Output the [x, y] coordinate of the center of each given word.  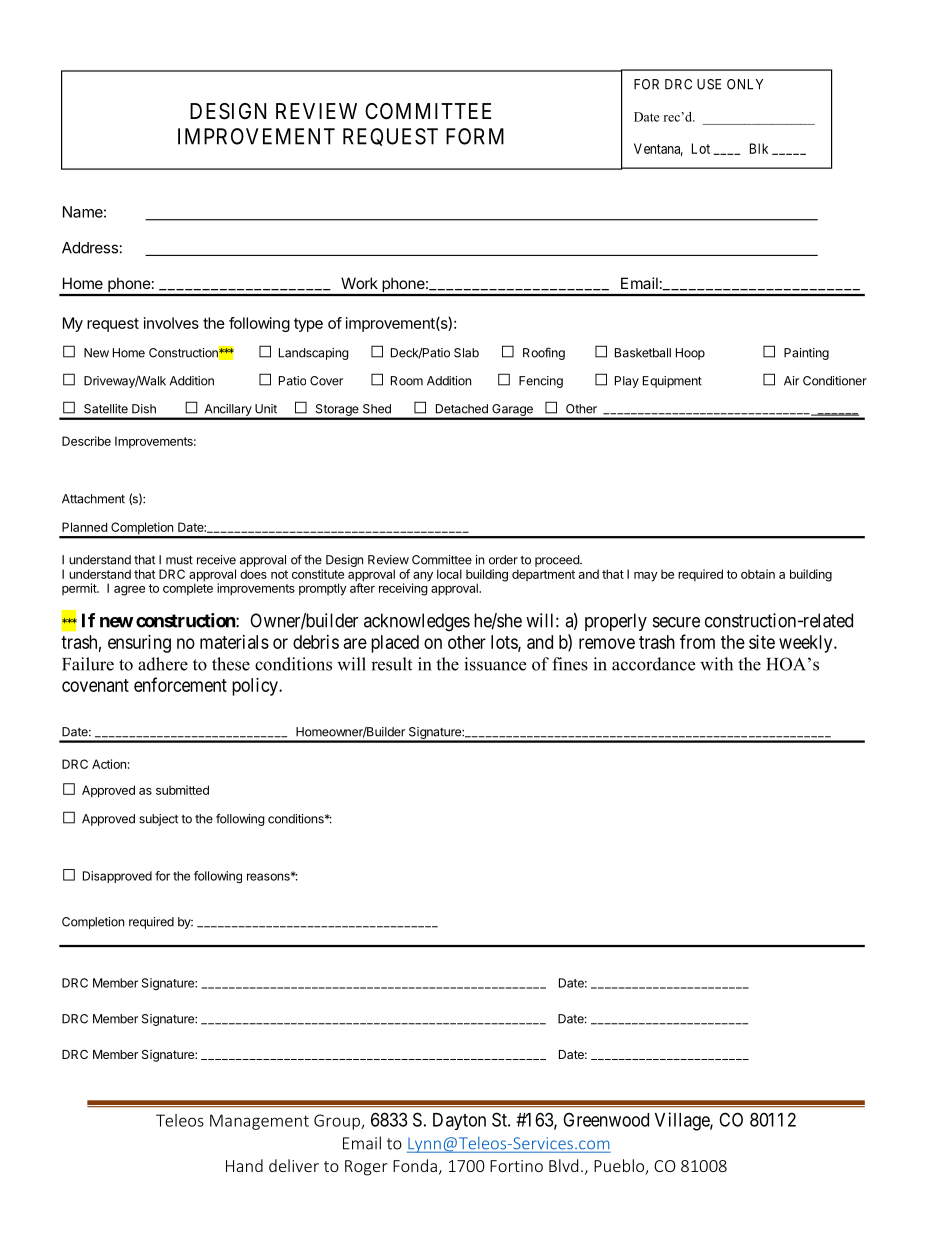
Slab [466, 353]
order [503, 560]
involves [171, 323]
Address [90, 248]
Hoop [690, 354]
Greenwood [606, 1119]
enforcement [180, 684]
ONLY [745, 84]
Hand [244, 1165]
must [179, 560]
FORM [475, 136]
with [716, 664]
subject [158, 820]
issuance [495, 664]
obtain [758, 574]
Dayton [459, 1121]
